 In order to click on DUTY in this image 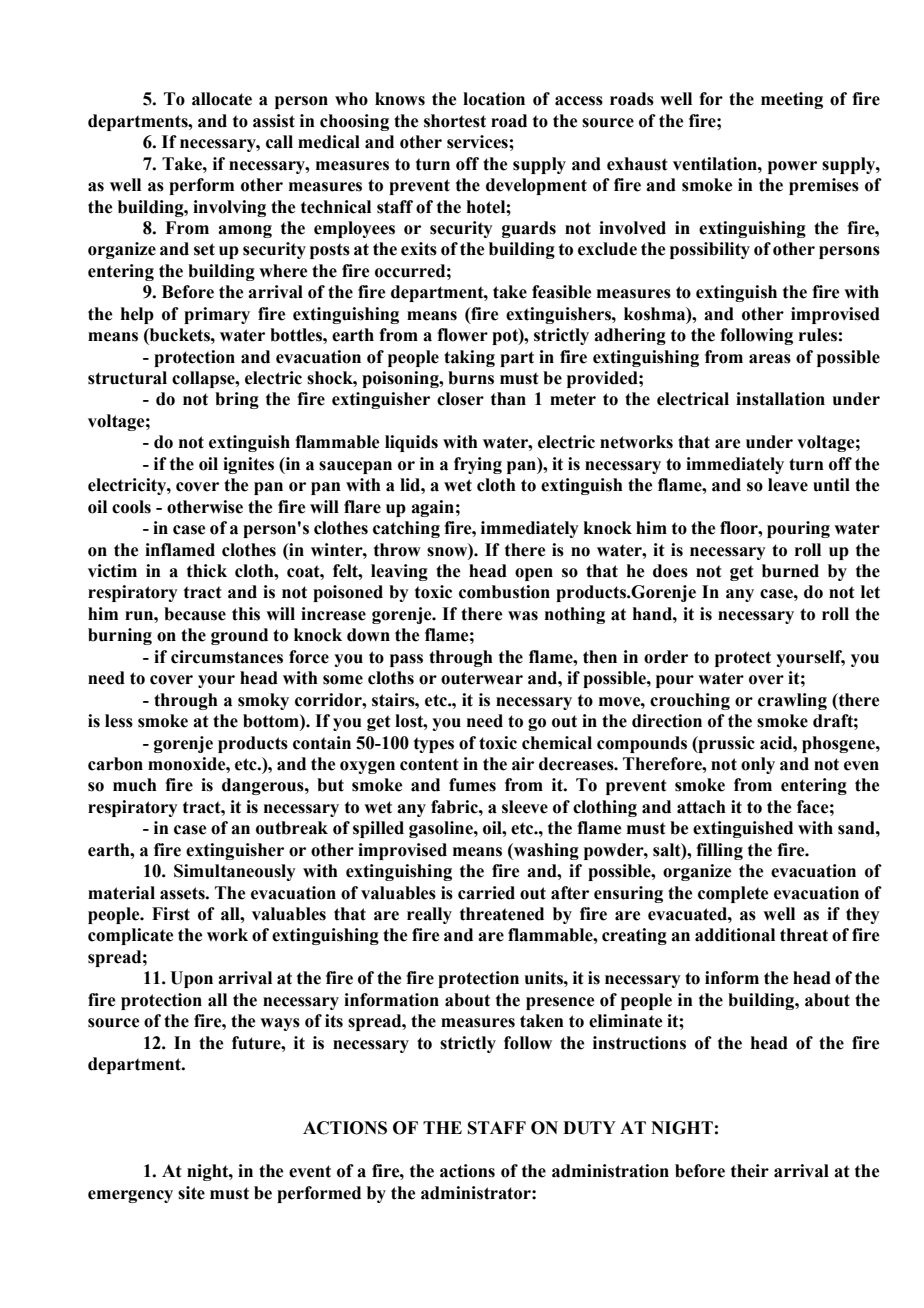, I will do `click(589, 1128)`.
